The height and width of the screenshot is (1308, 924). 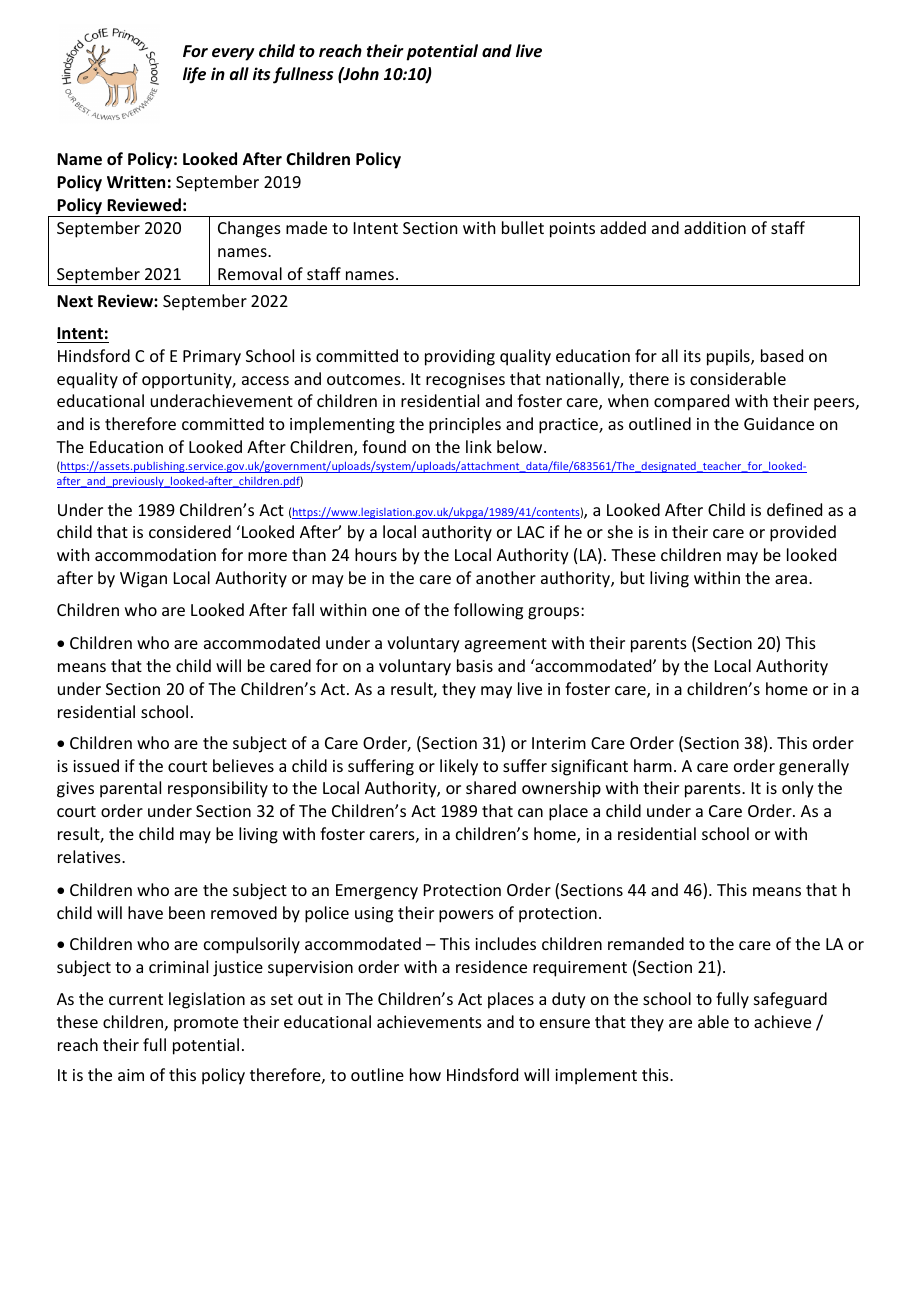 What do you see at coordinates (791, 579) in the screenshot?
I see `area` at bounding box center [791, 579].
